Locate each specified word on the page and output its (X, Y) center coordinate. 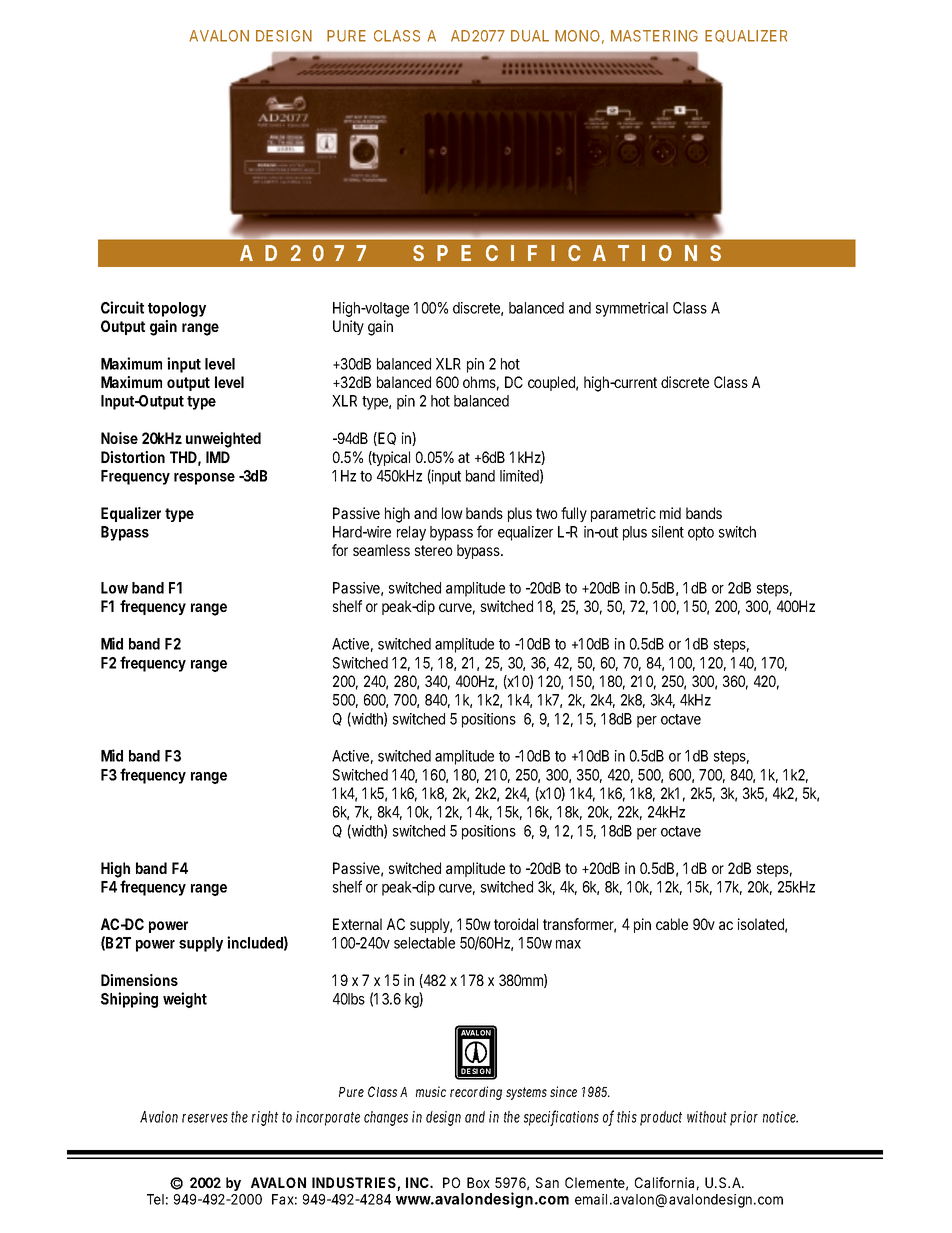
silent (668, 532)
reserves (205, 1118)
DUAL (530, 36)
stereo (434, 550)
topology (177, 309)
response (204, 479)
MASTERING (654, 36)
